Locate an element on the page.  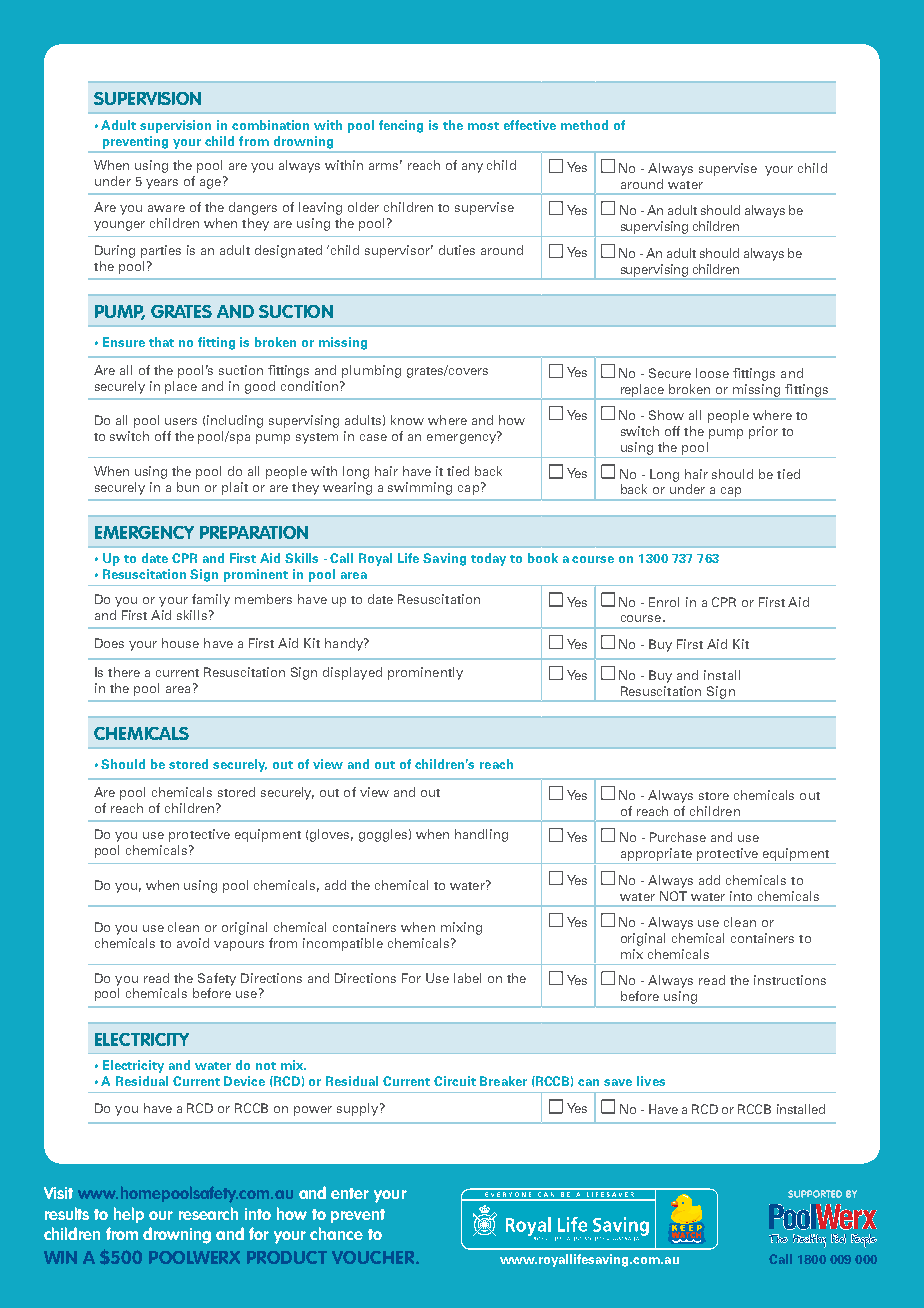
Purchase is located at coordinates (678, 837).
